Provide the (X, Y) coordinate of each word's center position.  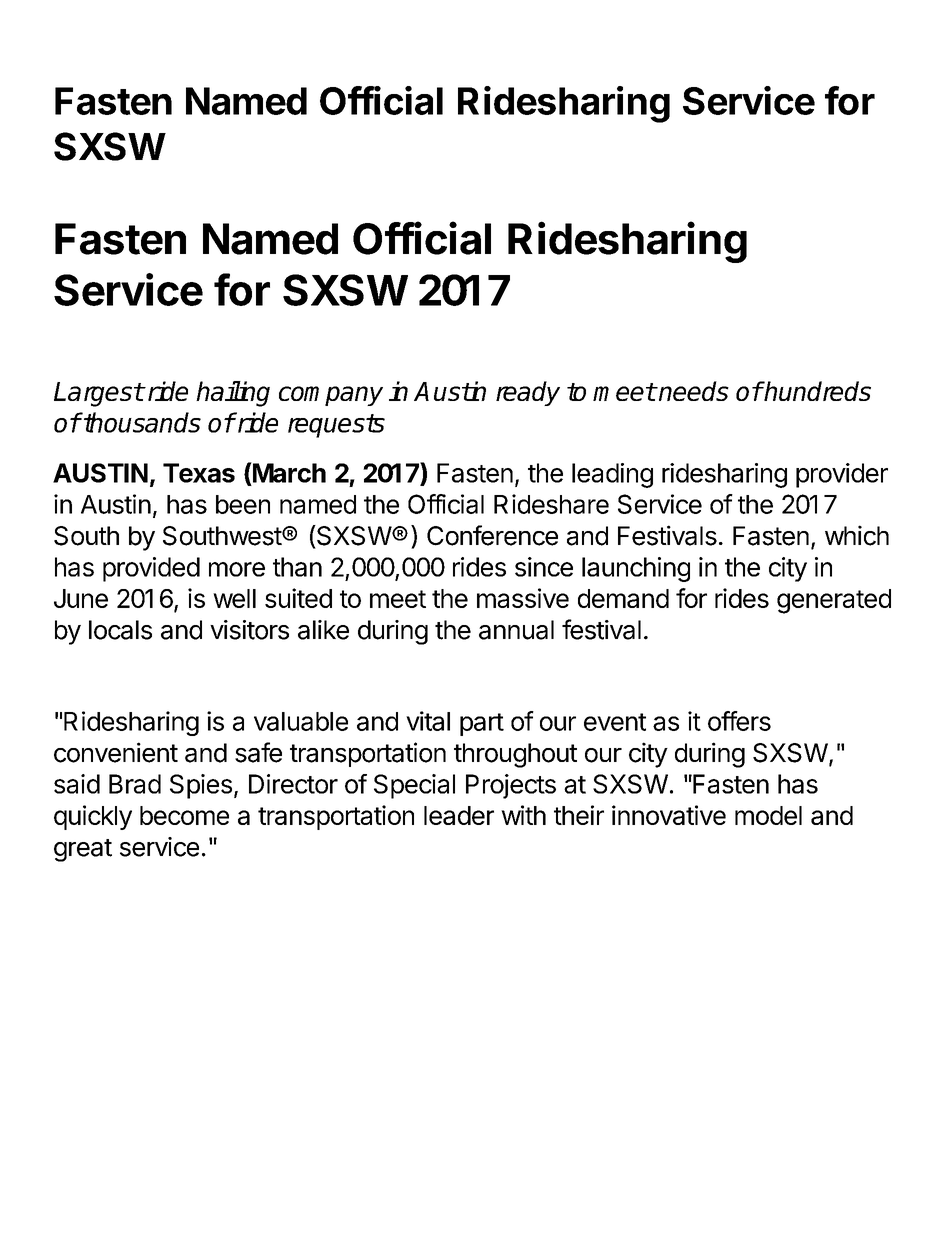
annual (516, 630)
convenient (116, 752)
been (243, 504)
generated (834, 601)
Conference (492, 535)
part (482, 724)
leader (459, 815)
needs (693, 391)
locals (120, 630)
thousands (141, 422)
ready (528, 393)
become (184, 815)
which (857, 535)
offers (739, 721)
